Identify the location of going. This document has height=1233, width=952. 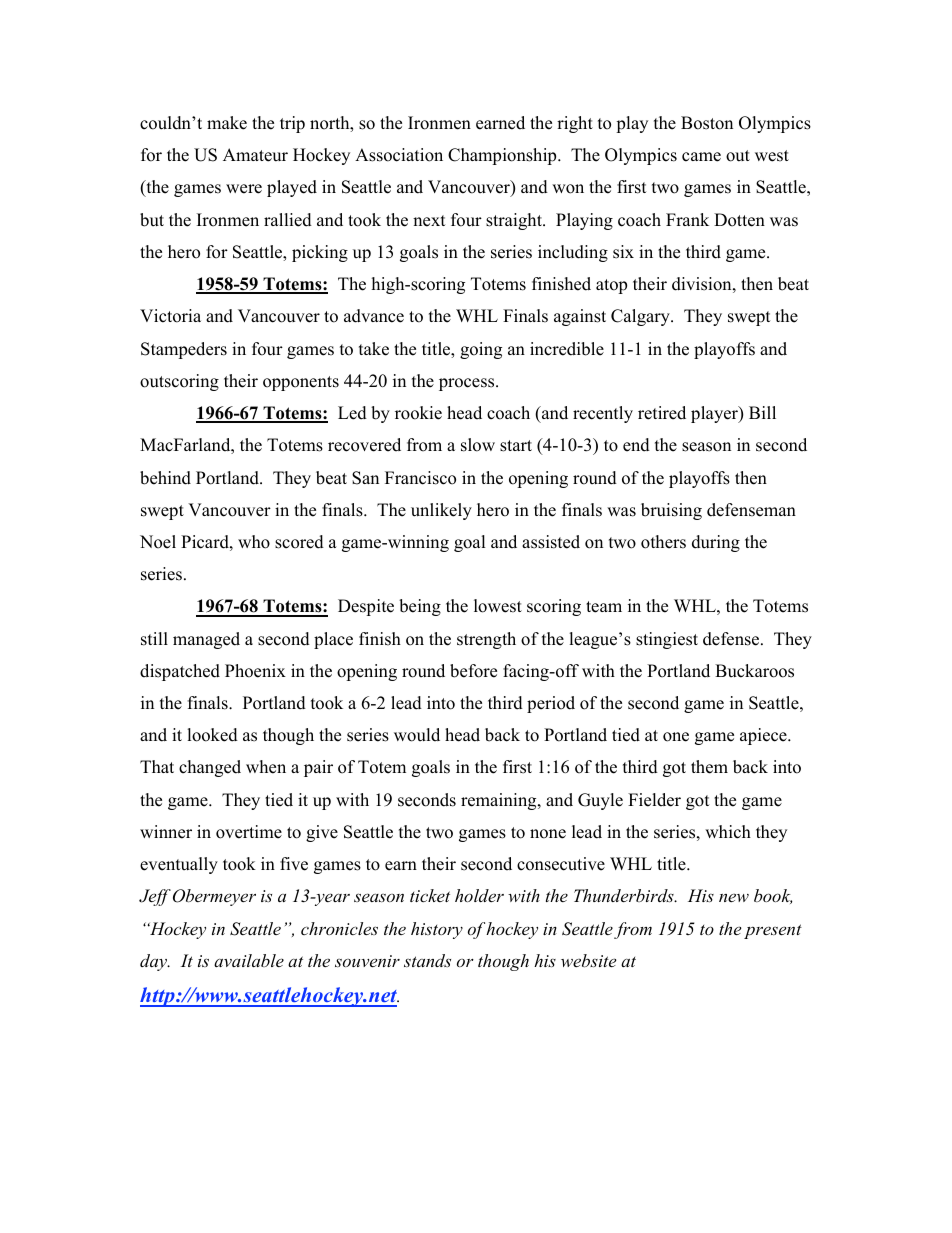
(481, 350).
